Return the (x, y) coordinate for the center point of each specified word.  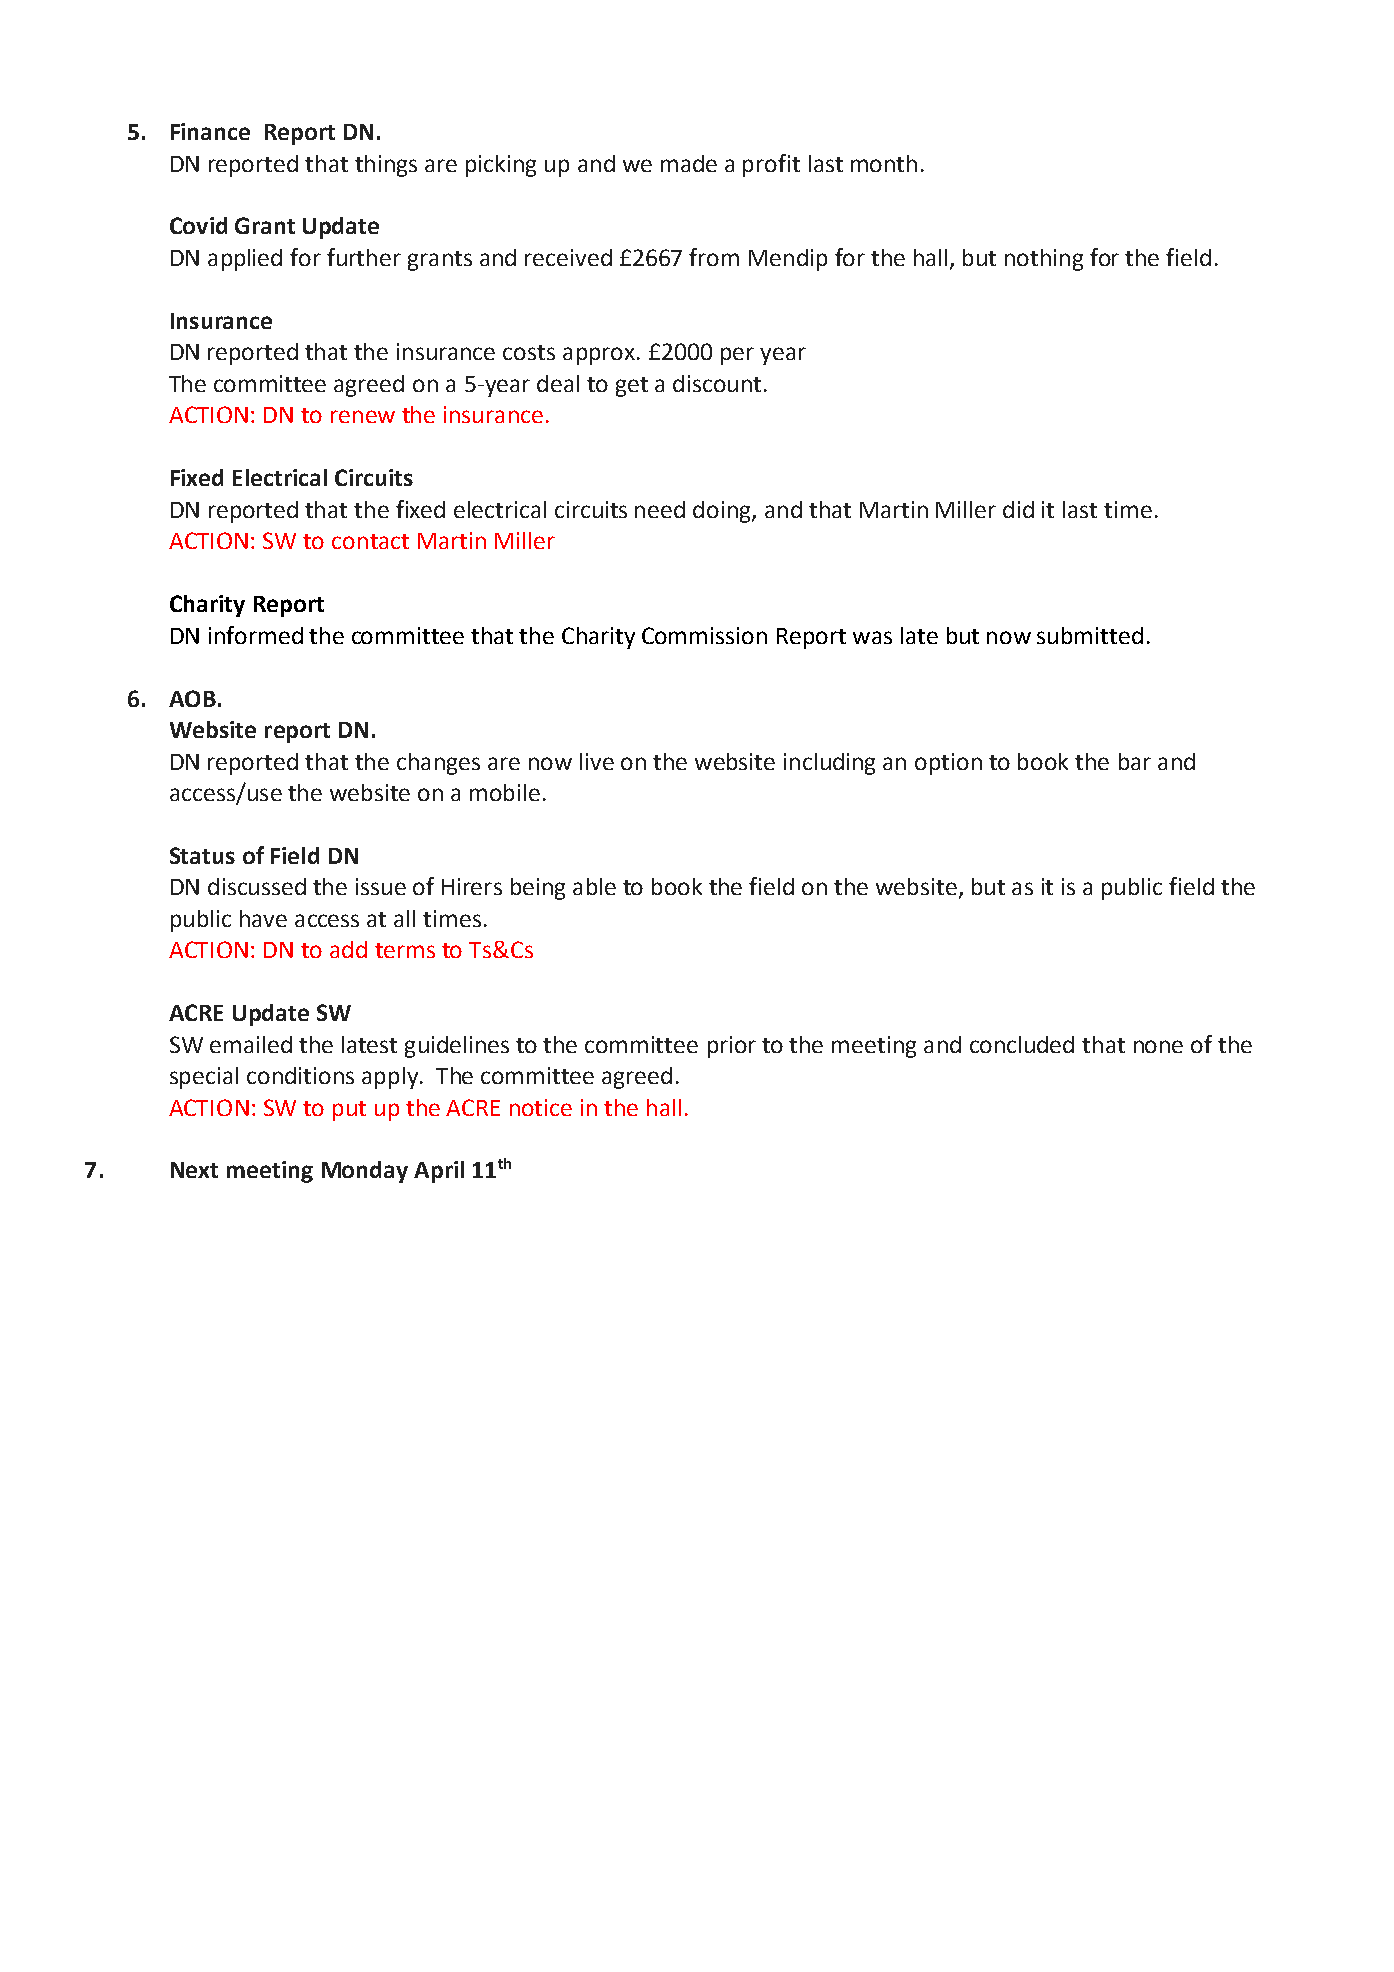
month (884, 163)
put (349, 1111)
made (689, 163)
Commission (704, 635)
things (386, 166)
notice (541, 1107)
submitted (1090, 635)
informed (256, 635)
